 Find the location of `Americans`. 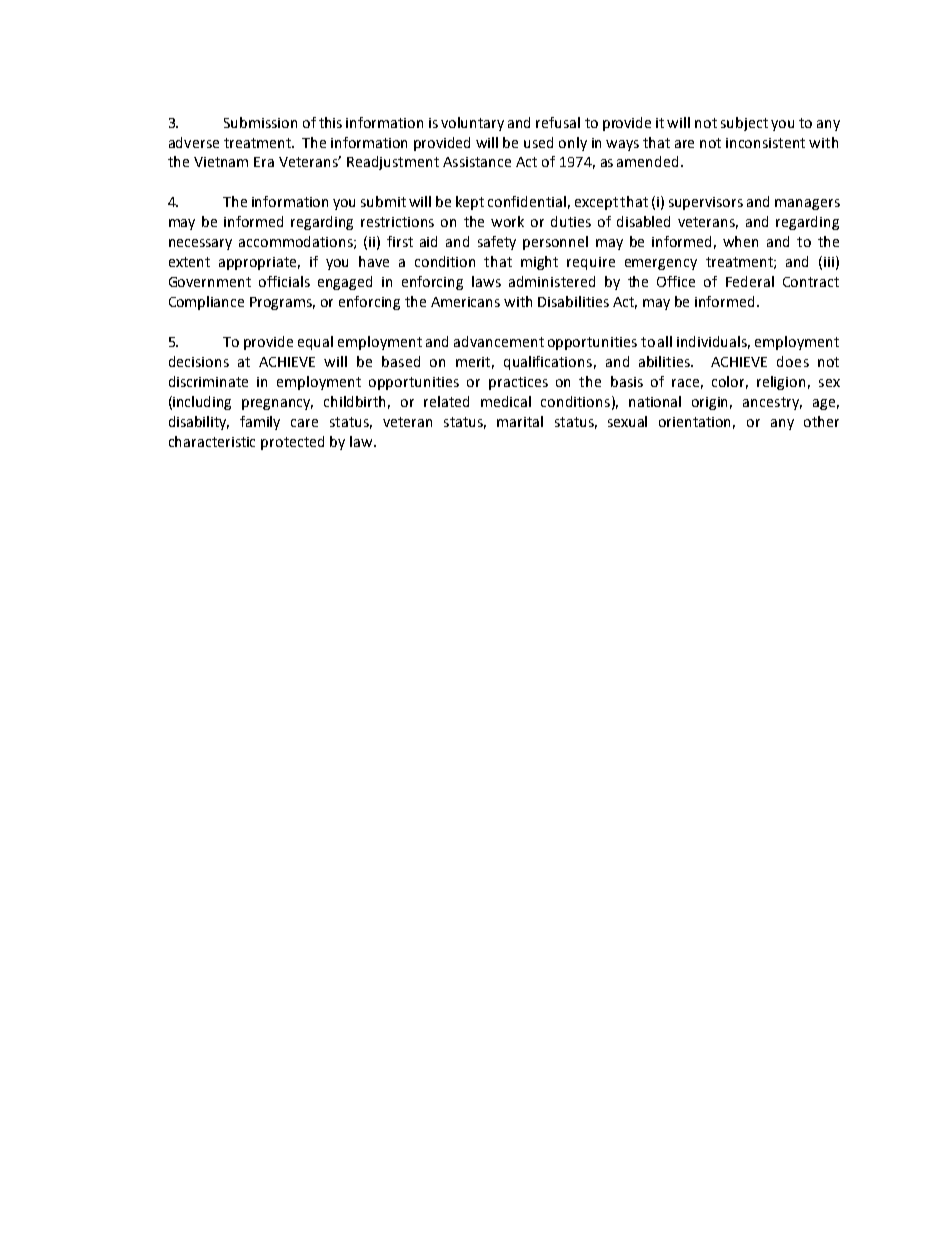

Americans is located at coordinates (465, 302).
